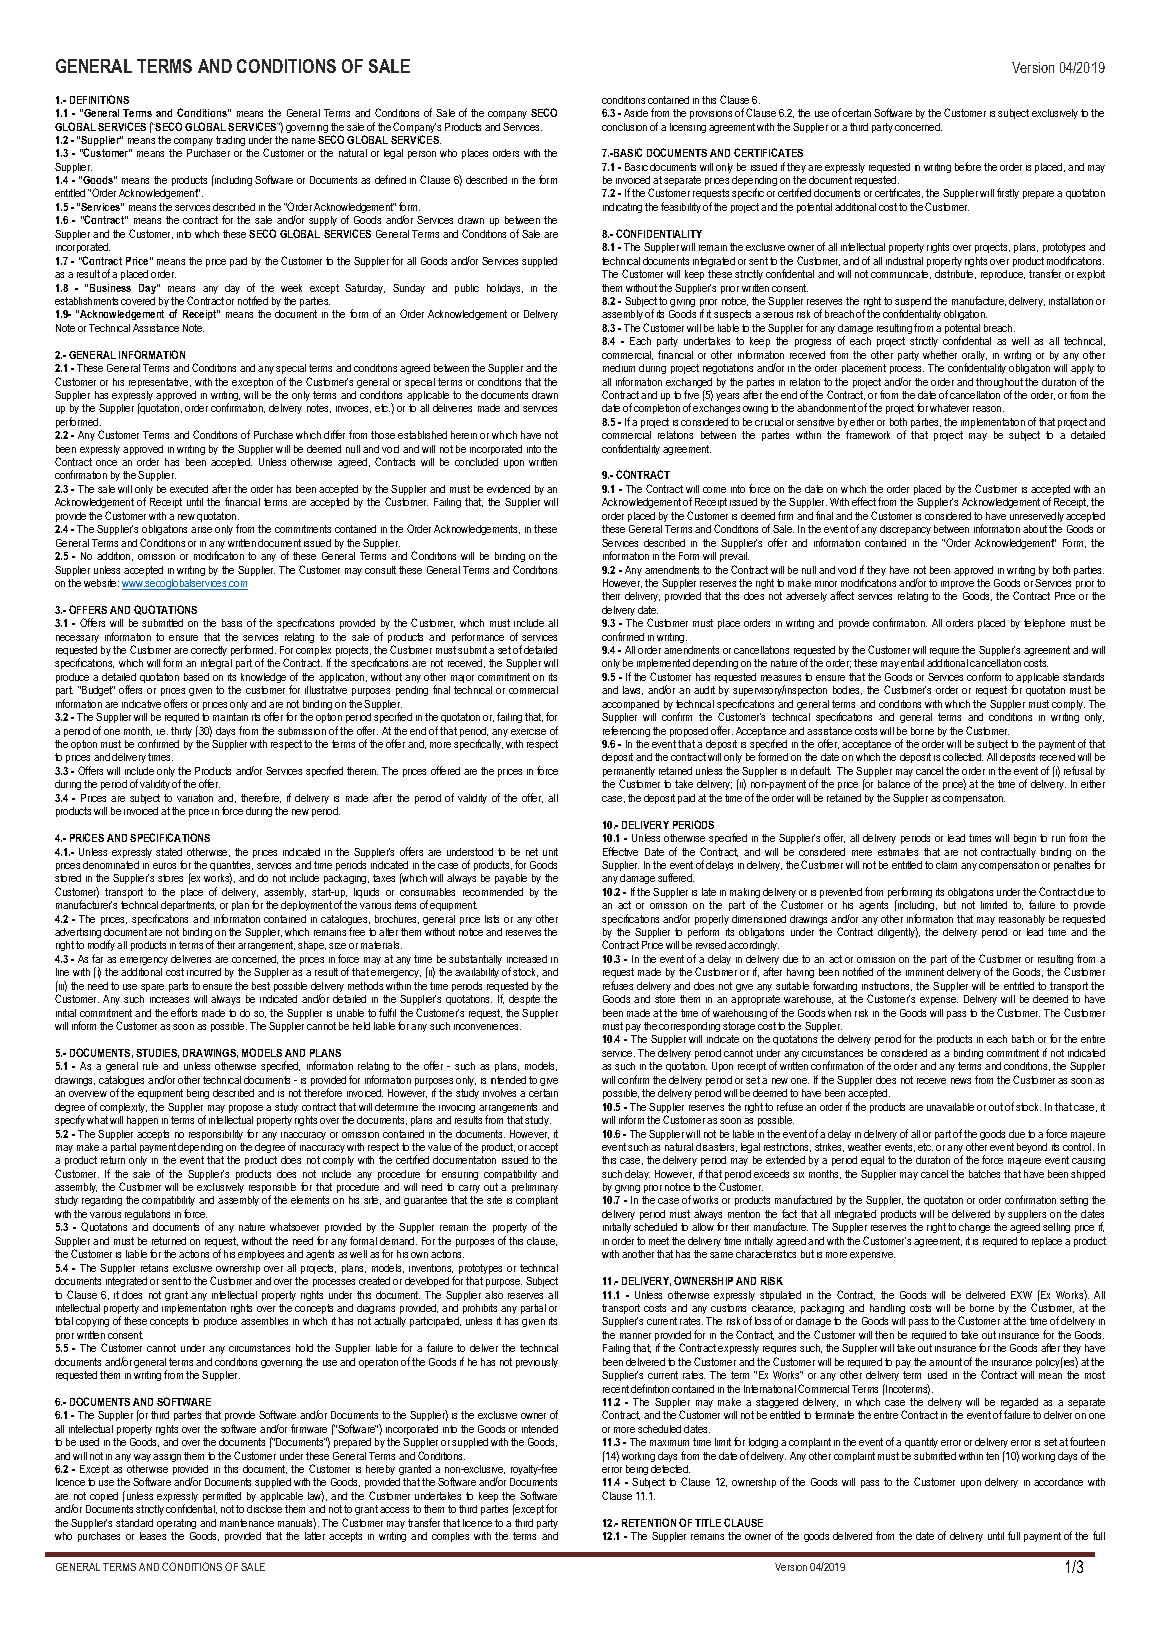  What do you see at coordinates (957, 585) in the screenshot?
I see `improve` at bounding box center [957, 585].
